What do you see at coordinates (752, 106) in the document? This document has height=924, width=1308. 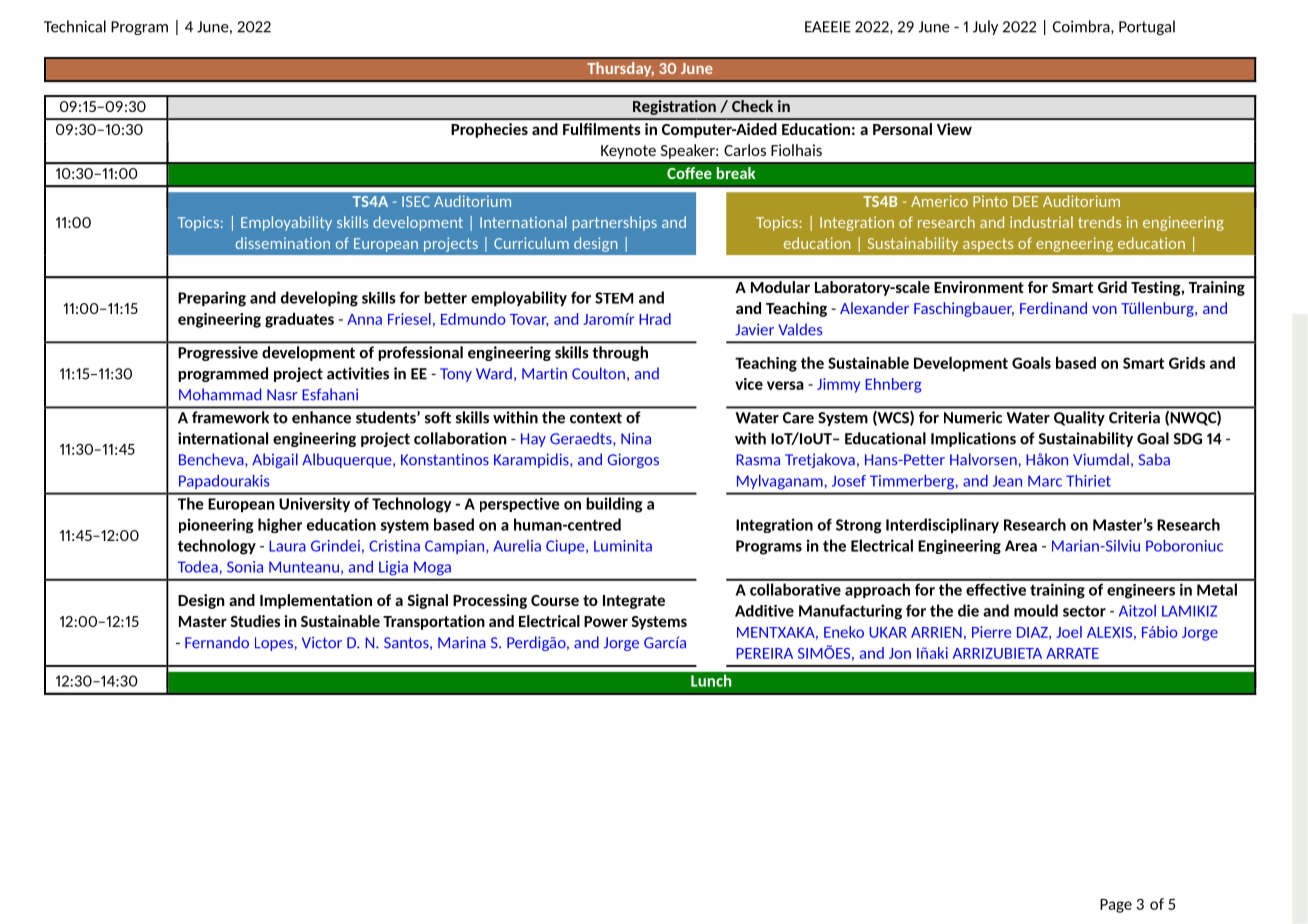 I see `Check` at bounding box center [752, 106].
